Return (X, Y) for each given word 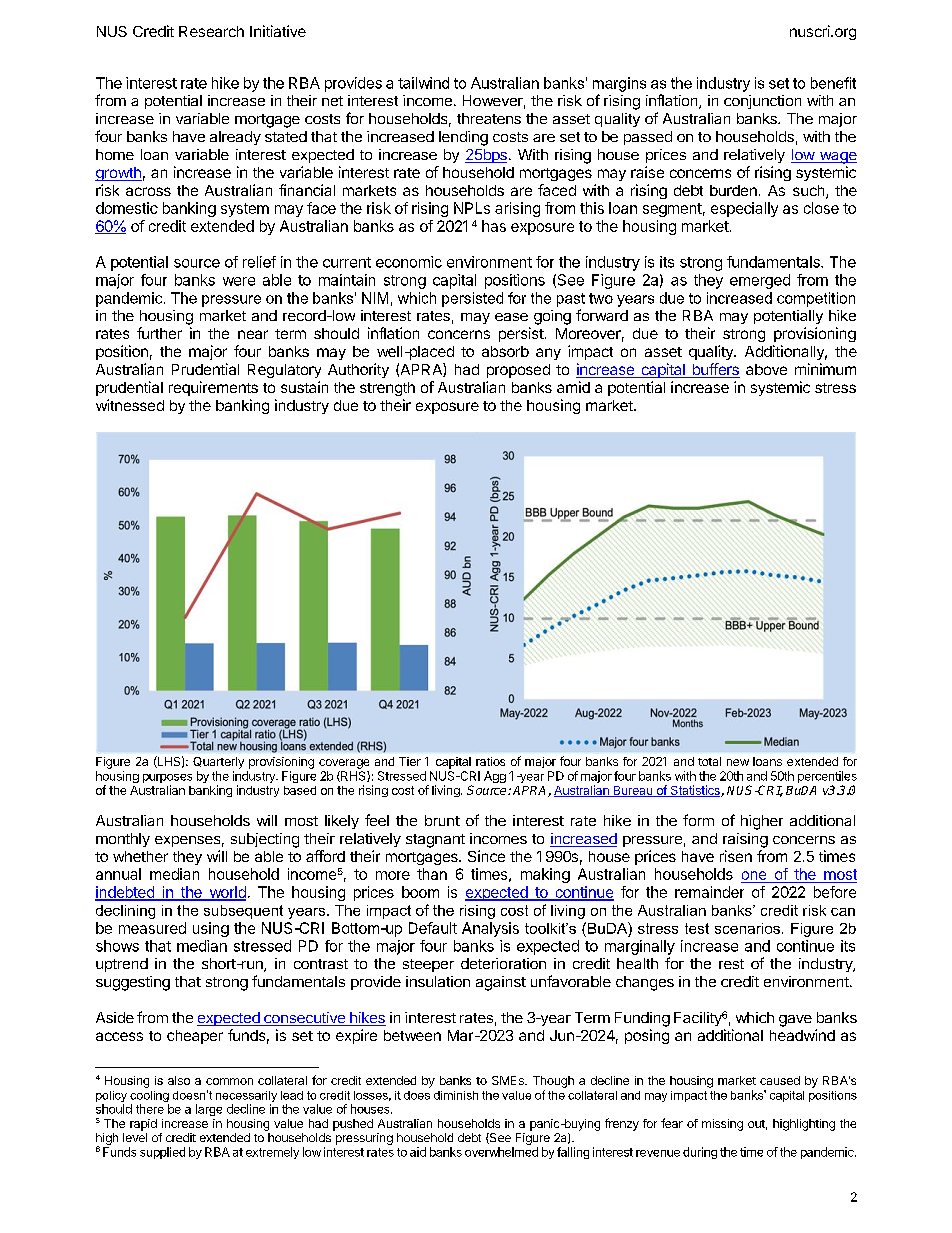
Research (211, 31)
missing (722, 1125)
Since (486, 856)
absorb (505, 351)
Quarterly (218, 763)
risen (736, 856)
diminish (456, 1095)
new (738, 762)
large (209, 1110)
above (766, 369)
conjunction (762, 102)
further (159, 333)
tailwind (423, 83)
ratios (490, 761)
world (226, 893)
